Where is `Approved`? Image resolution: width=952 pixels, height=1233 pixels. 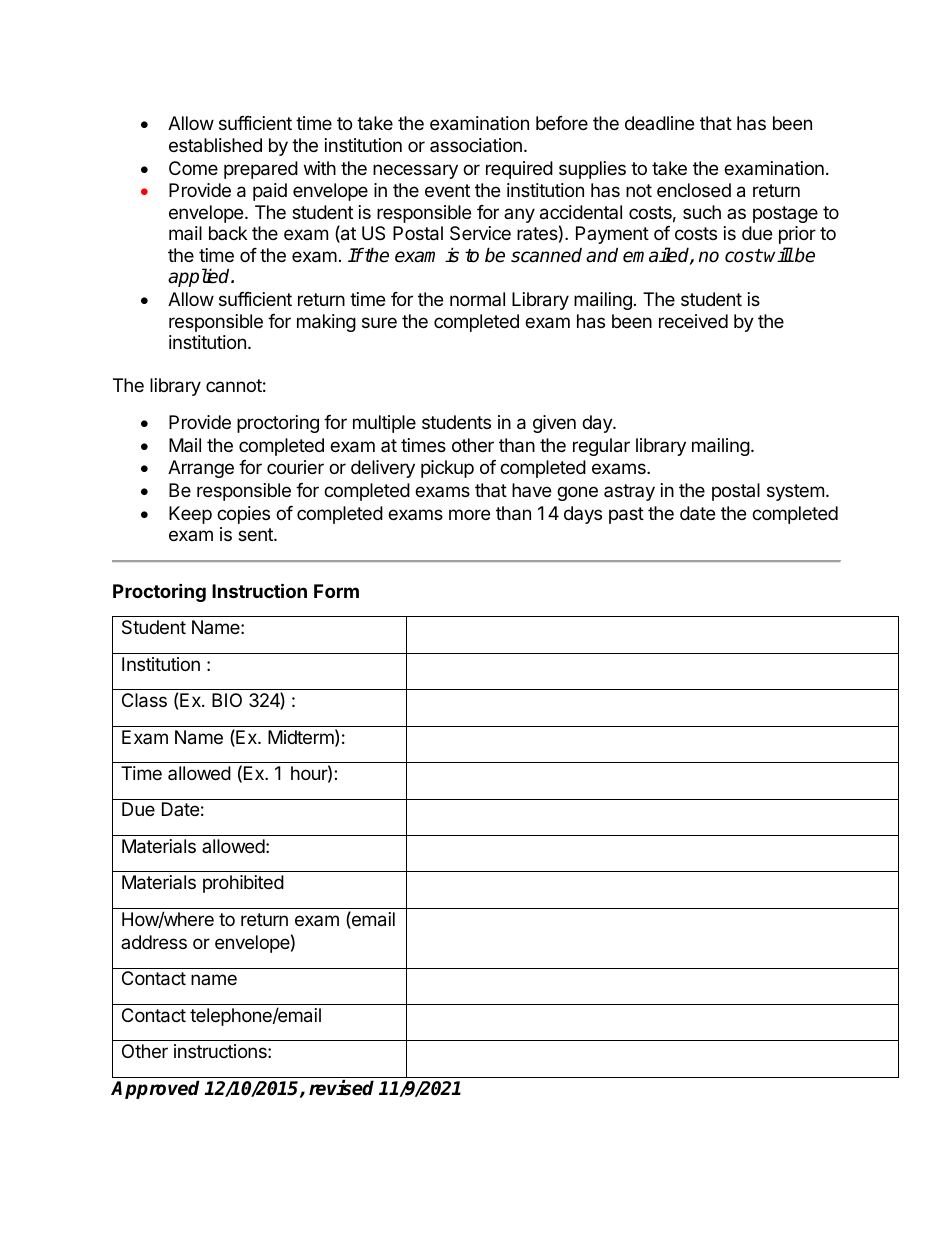
Approved is located at coordinates (155, 1089).
